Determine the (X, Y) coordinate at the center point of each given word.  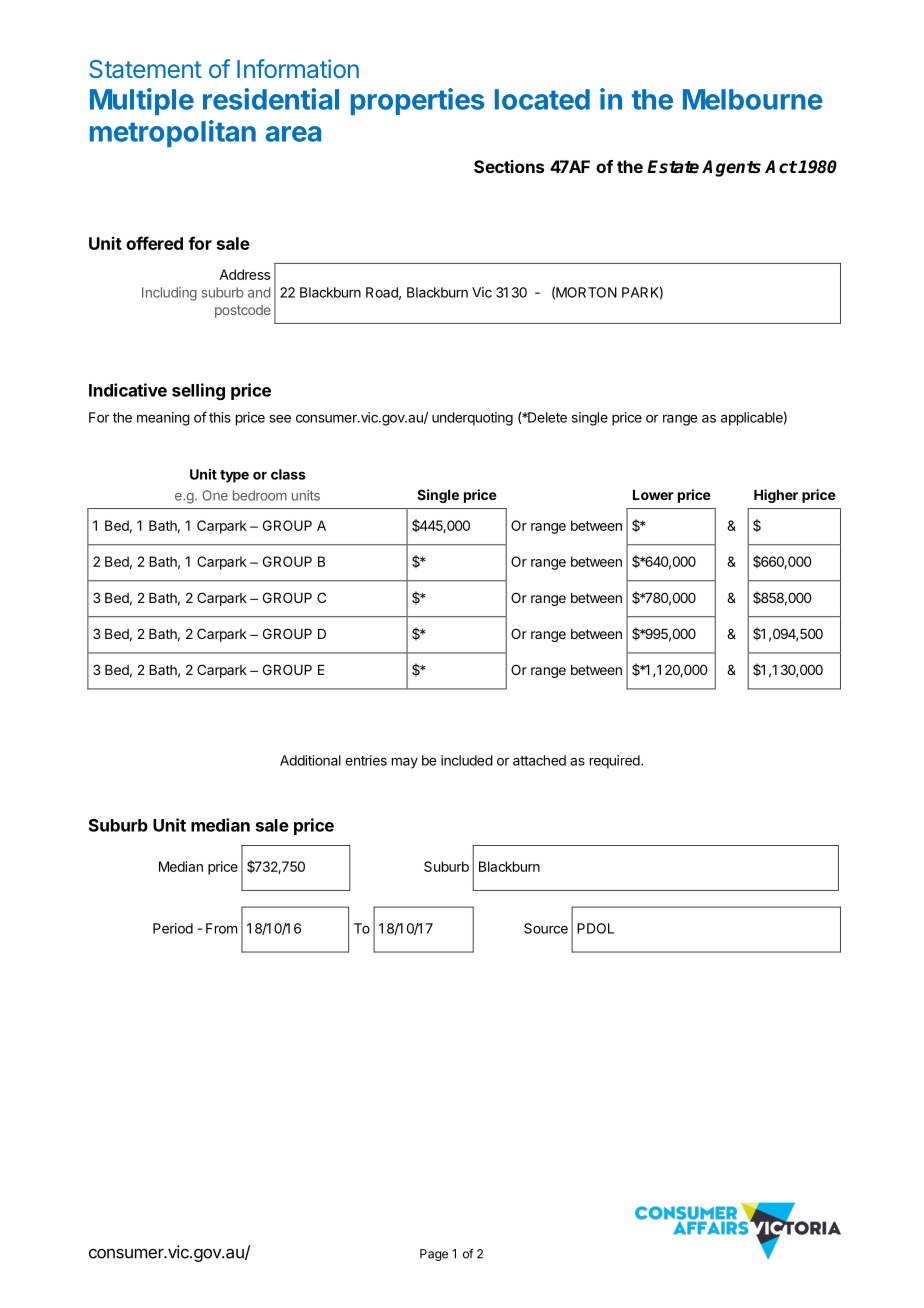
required (615, 762)
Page (434, 1255)
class (288, 474)
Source (546, 928)
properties (418, 101)
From (221, 928)
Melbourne (753, 99)
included (467, 760)
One (215, 495)
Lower (653, 495)
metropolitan (173, 133)
